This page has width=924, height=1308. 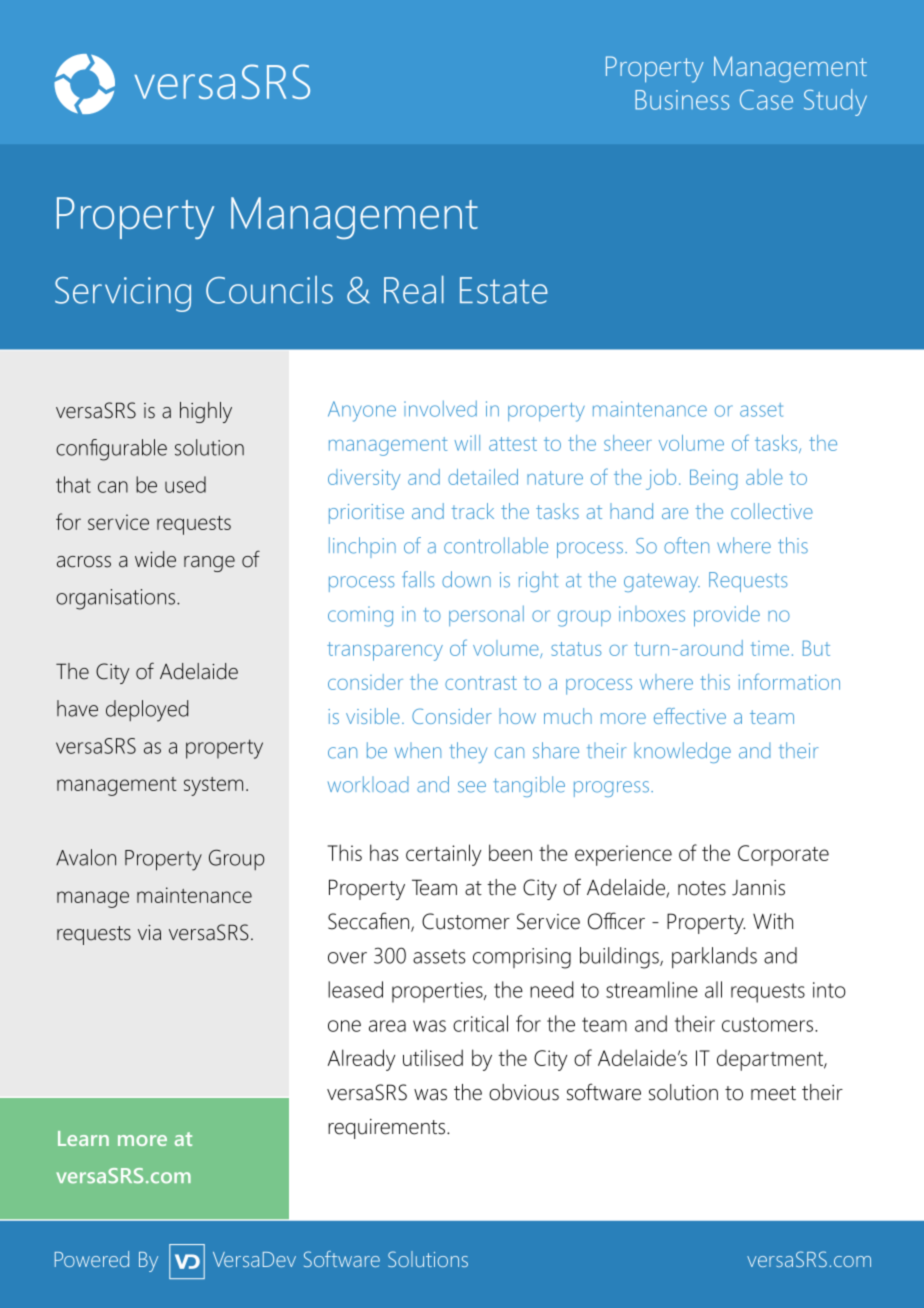 What do you see at coordinates (773, 1093) in the page?
I see `meet` at bounding box center [773, 1093].
